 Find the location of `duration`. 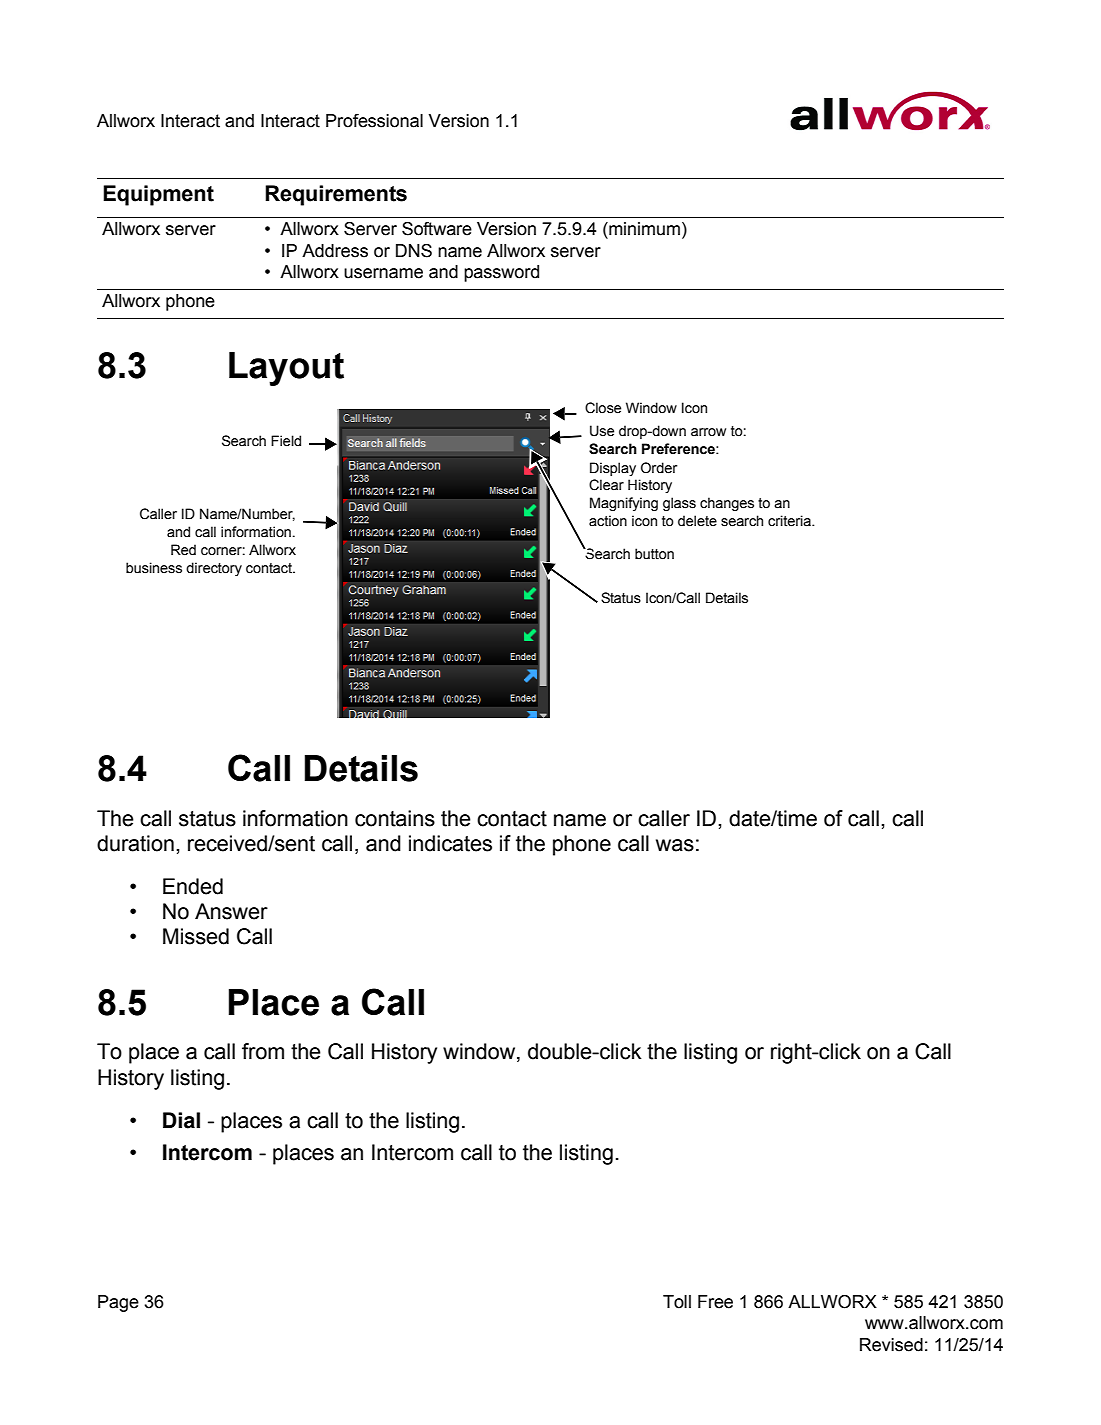

duration is located at coordinates (135, 843).
